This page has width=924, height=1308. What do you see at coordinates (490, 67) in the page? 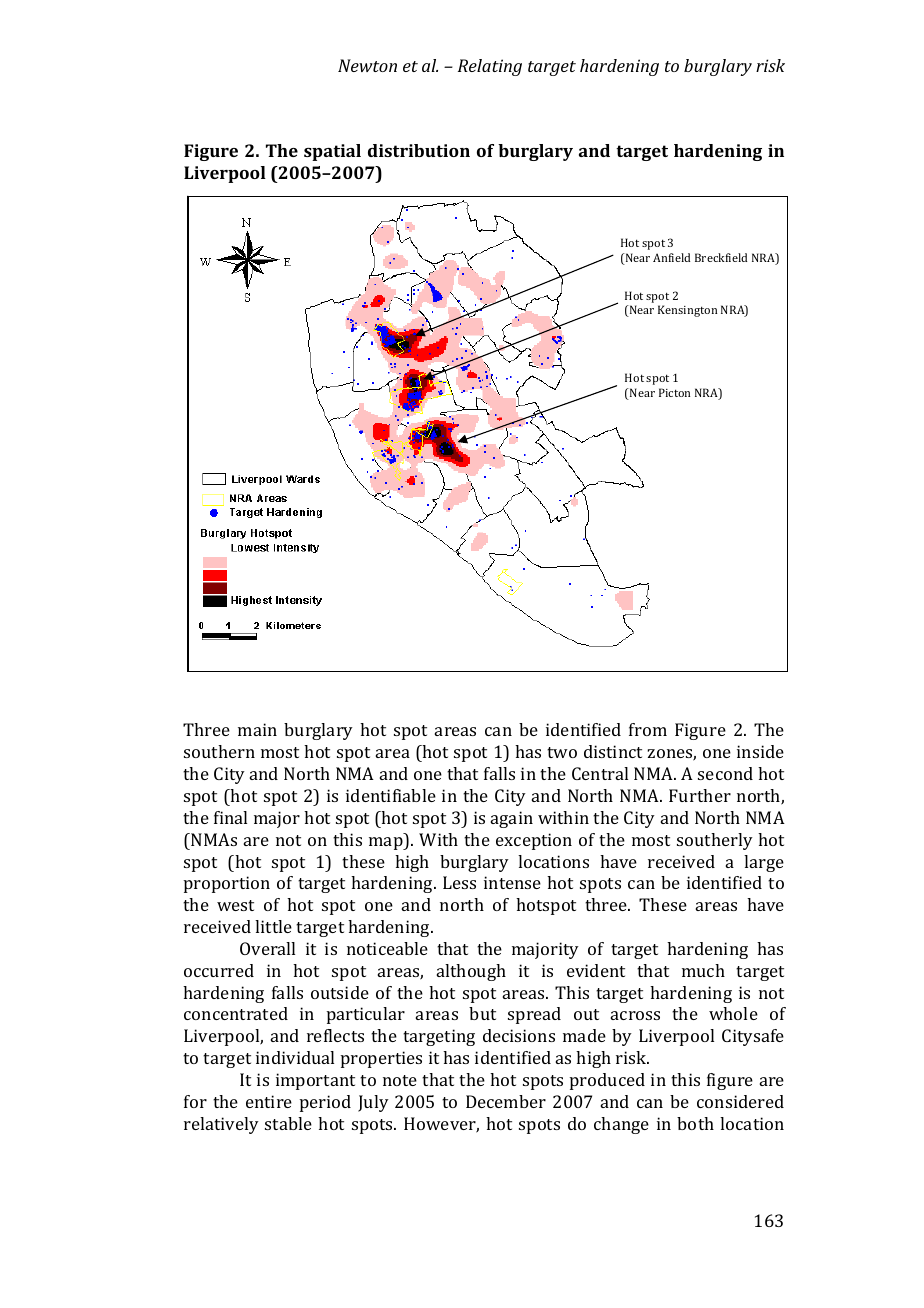
I see `Relating` at bounding box center [490, 67].
